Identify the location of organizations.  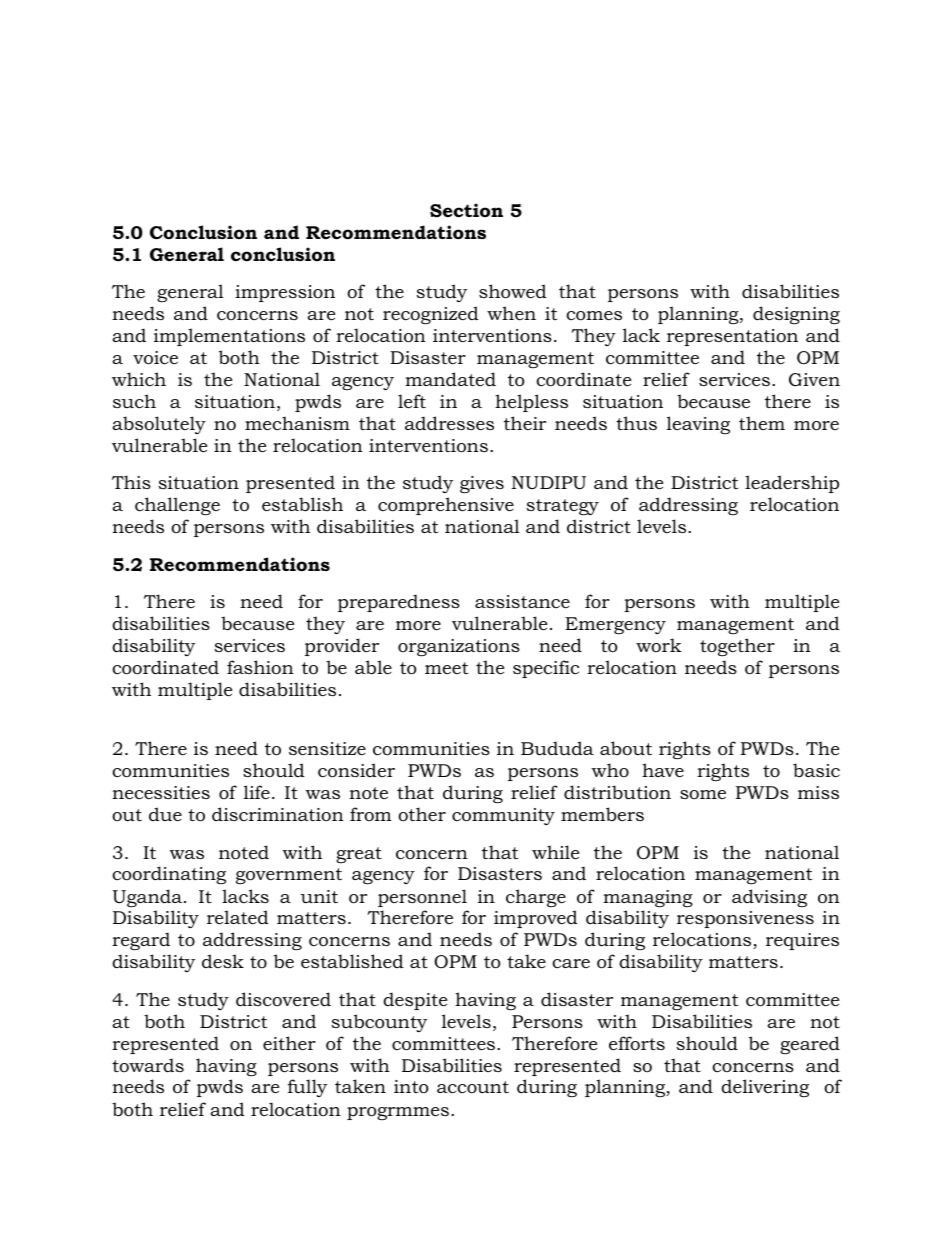
(459, 647).
